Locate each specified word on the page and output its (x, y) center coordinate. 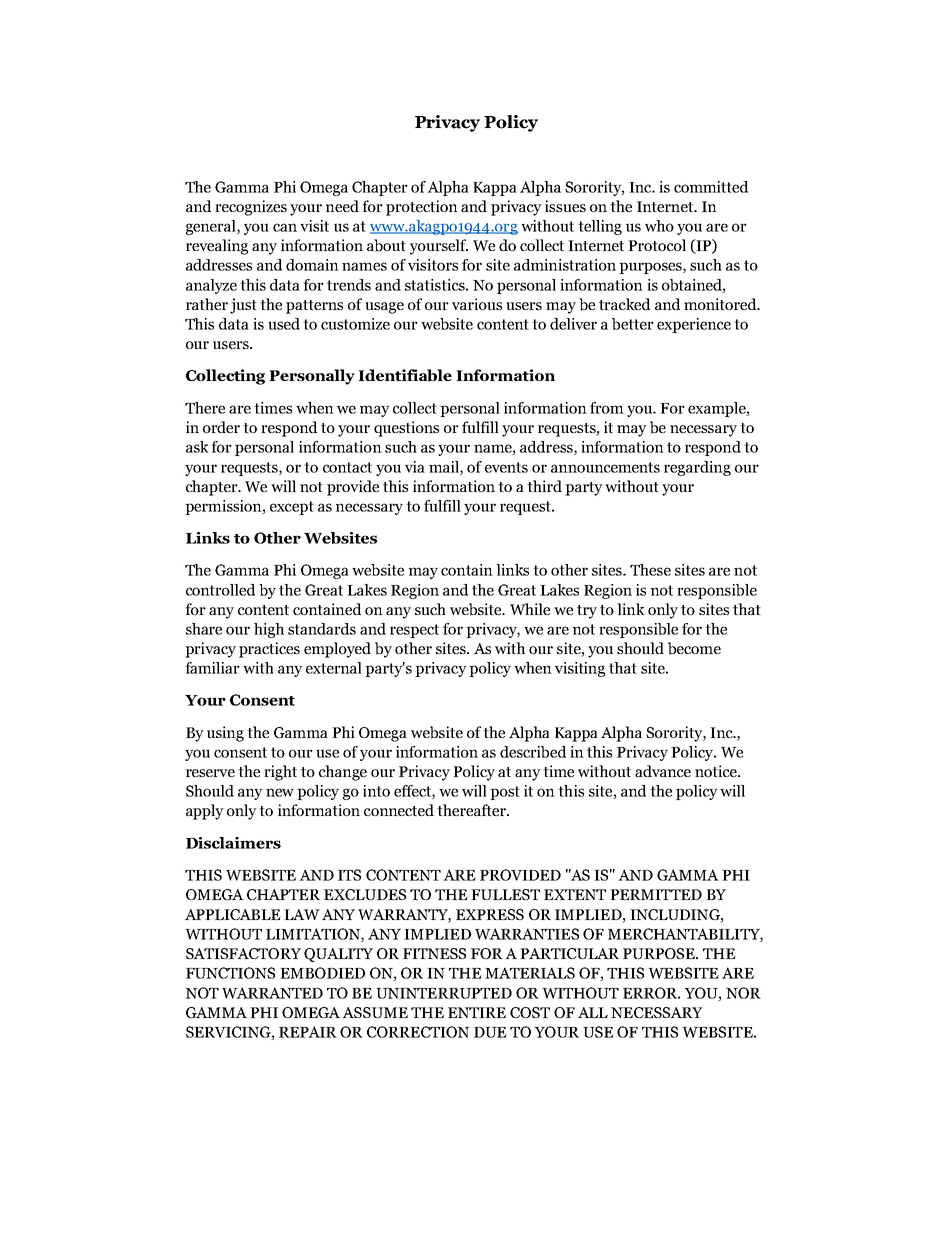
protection (422, 208)
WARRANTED (272, 993)
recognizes (251, 208)
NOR (743, 993)
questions (406, 429)
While (530, 609)
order (221, 427)
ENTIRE (477, 1012)
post (505, 793)
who (659, 226)
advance (663, 771)
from (607, 408)
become (694, 648)
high (269, 630)
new (280, 792)
